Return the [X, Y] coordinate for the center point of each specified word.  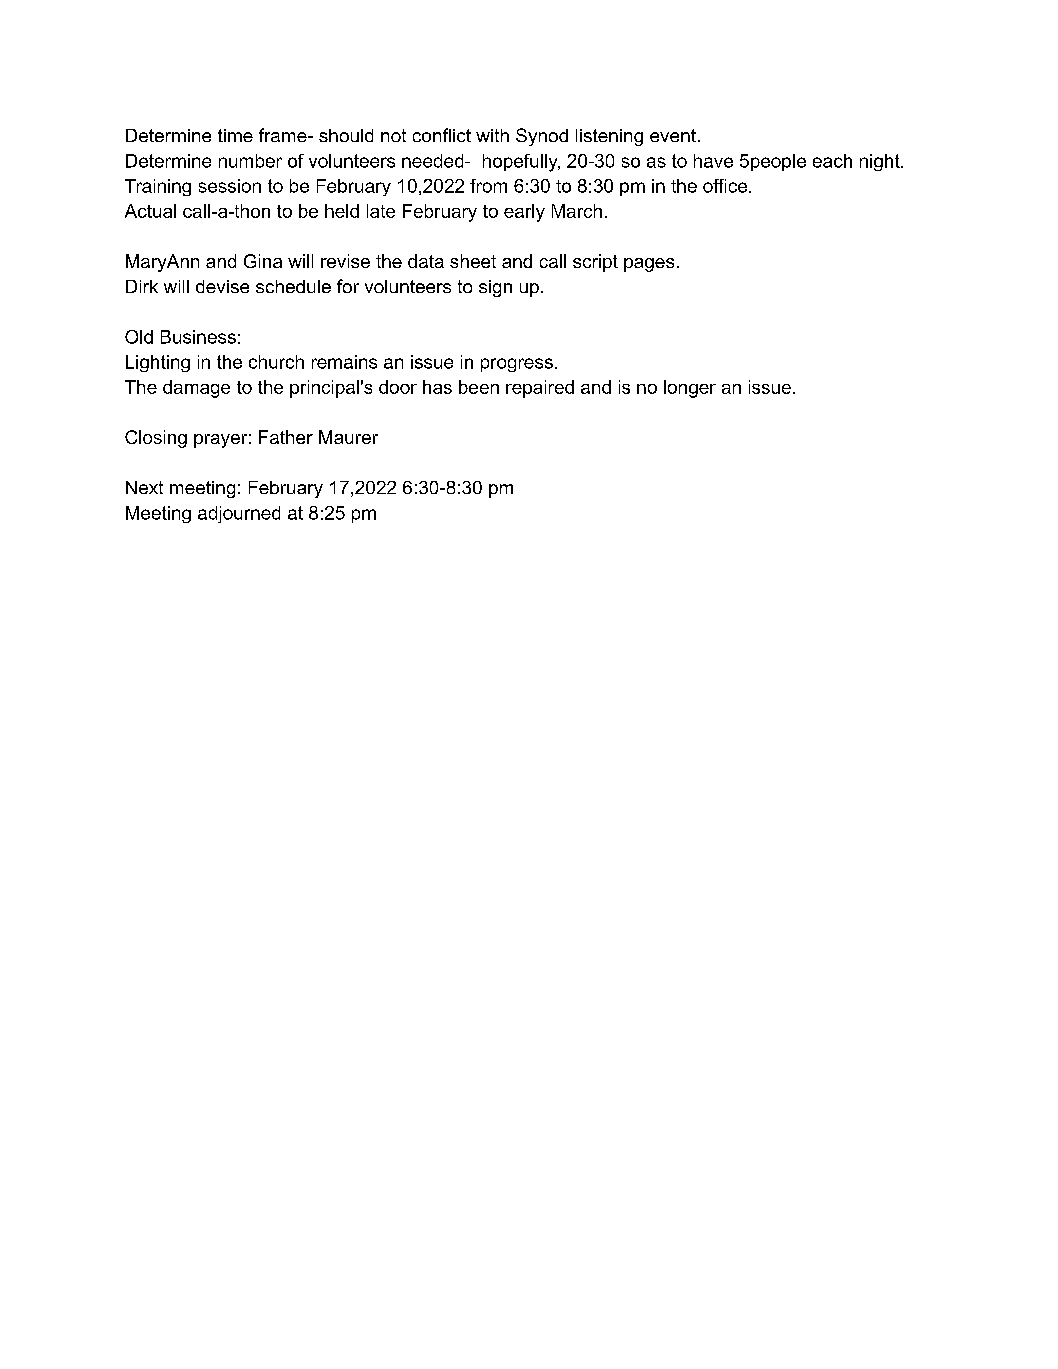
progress [517, 365]
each [832, 161]
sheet [473, 261]
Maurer [348, 437]
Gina [263, 261]
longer [690, 389]
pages [649, 265]
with [492, 135]
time [235, 135]
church [276, 362]
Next [144, 487]
